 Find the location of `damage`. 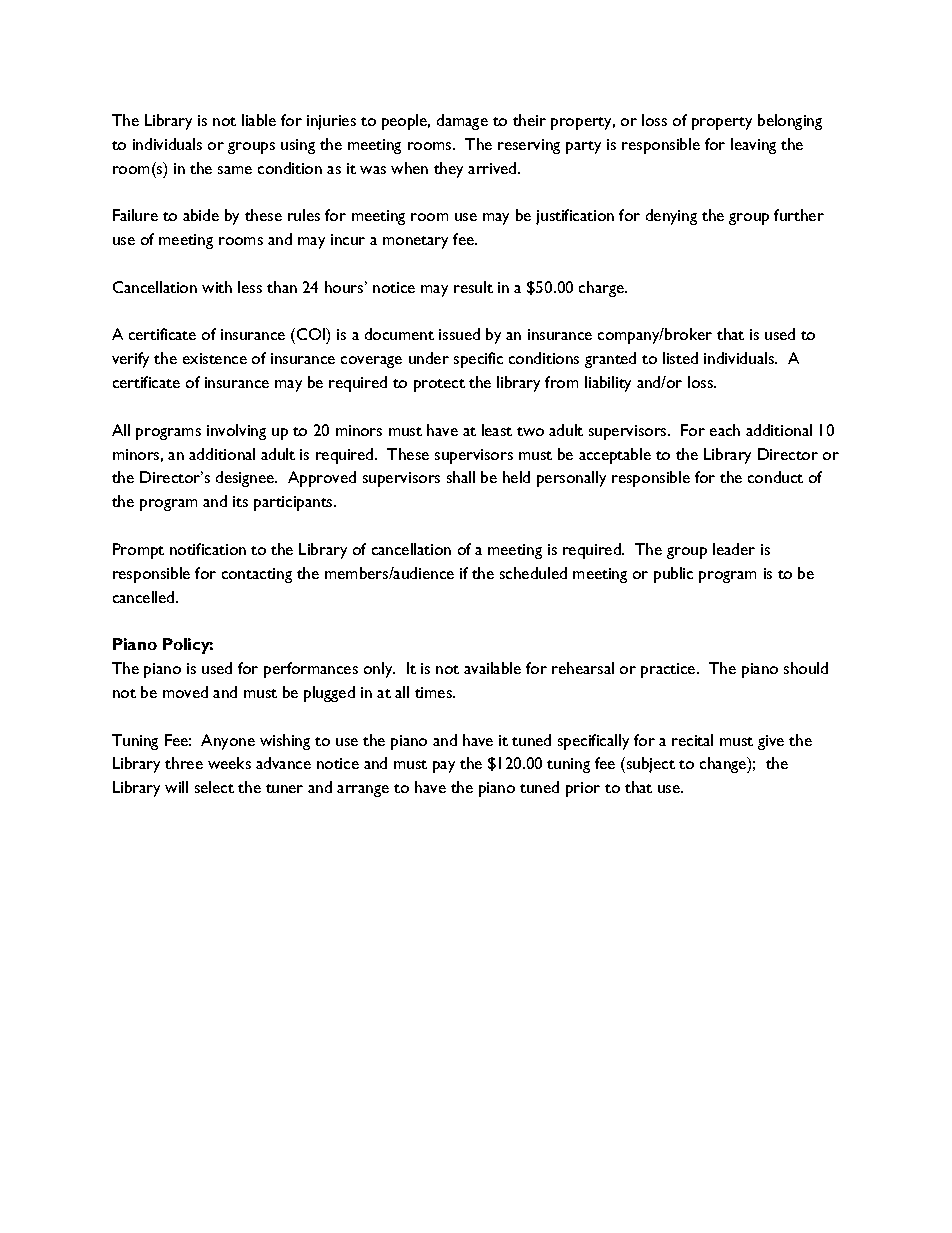

damage is located at coordinates (462, 122).
